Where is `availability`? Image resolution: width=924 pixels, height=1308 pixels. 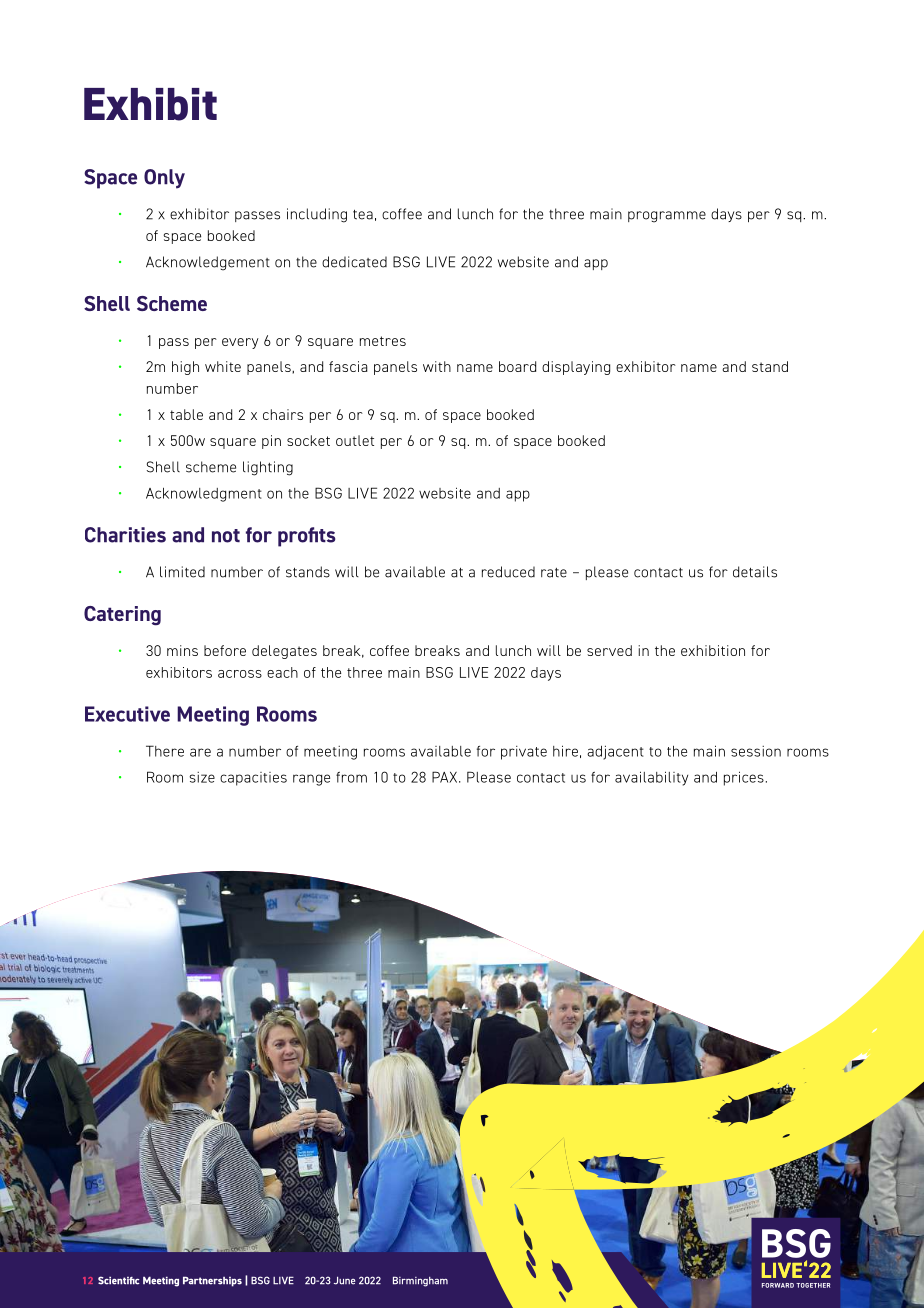
availability is located at coordinates (651, 778).
